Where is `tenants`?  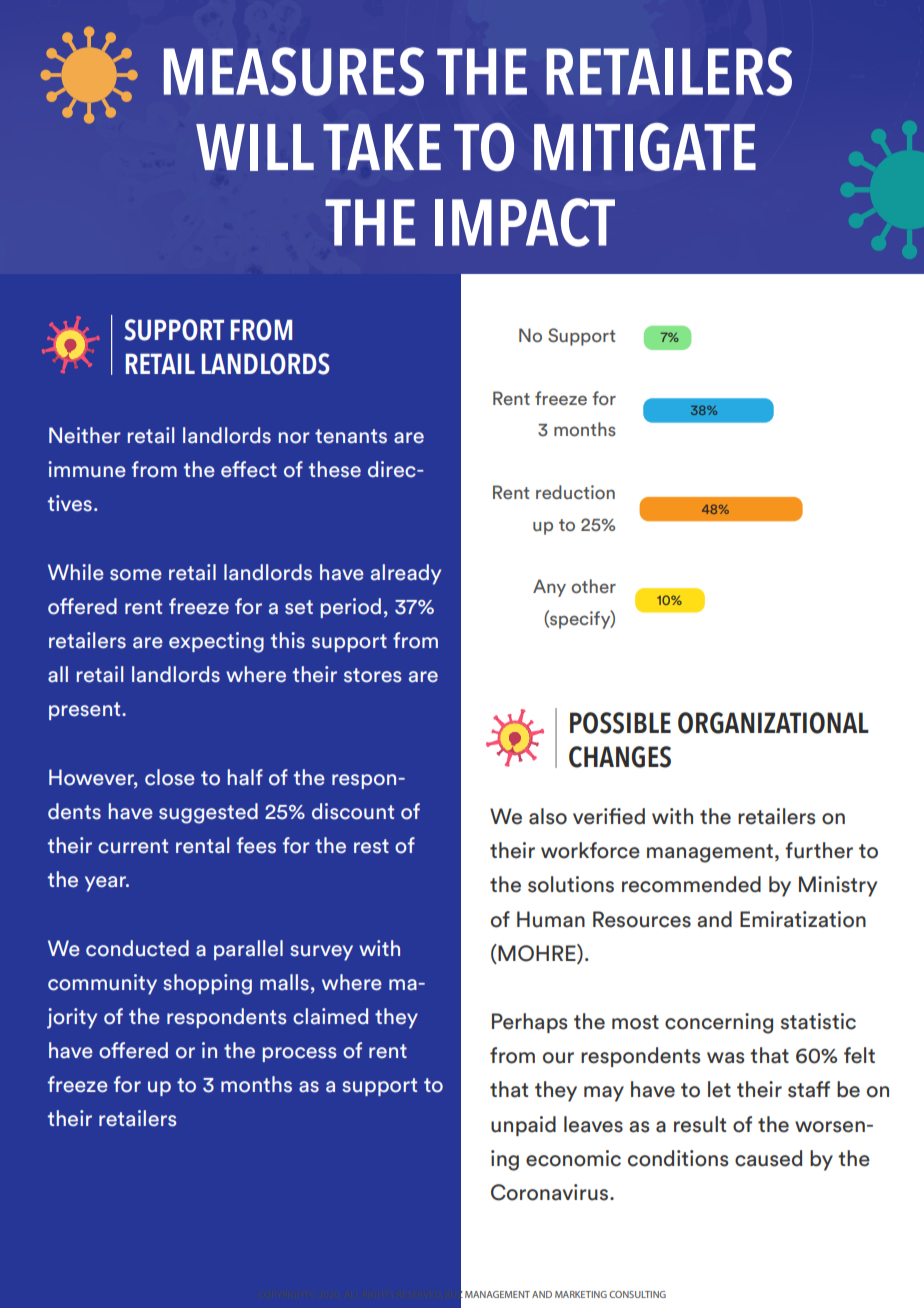 tenants is located at coordinates (351, 436).
